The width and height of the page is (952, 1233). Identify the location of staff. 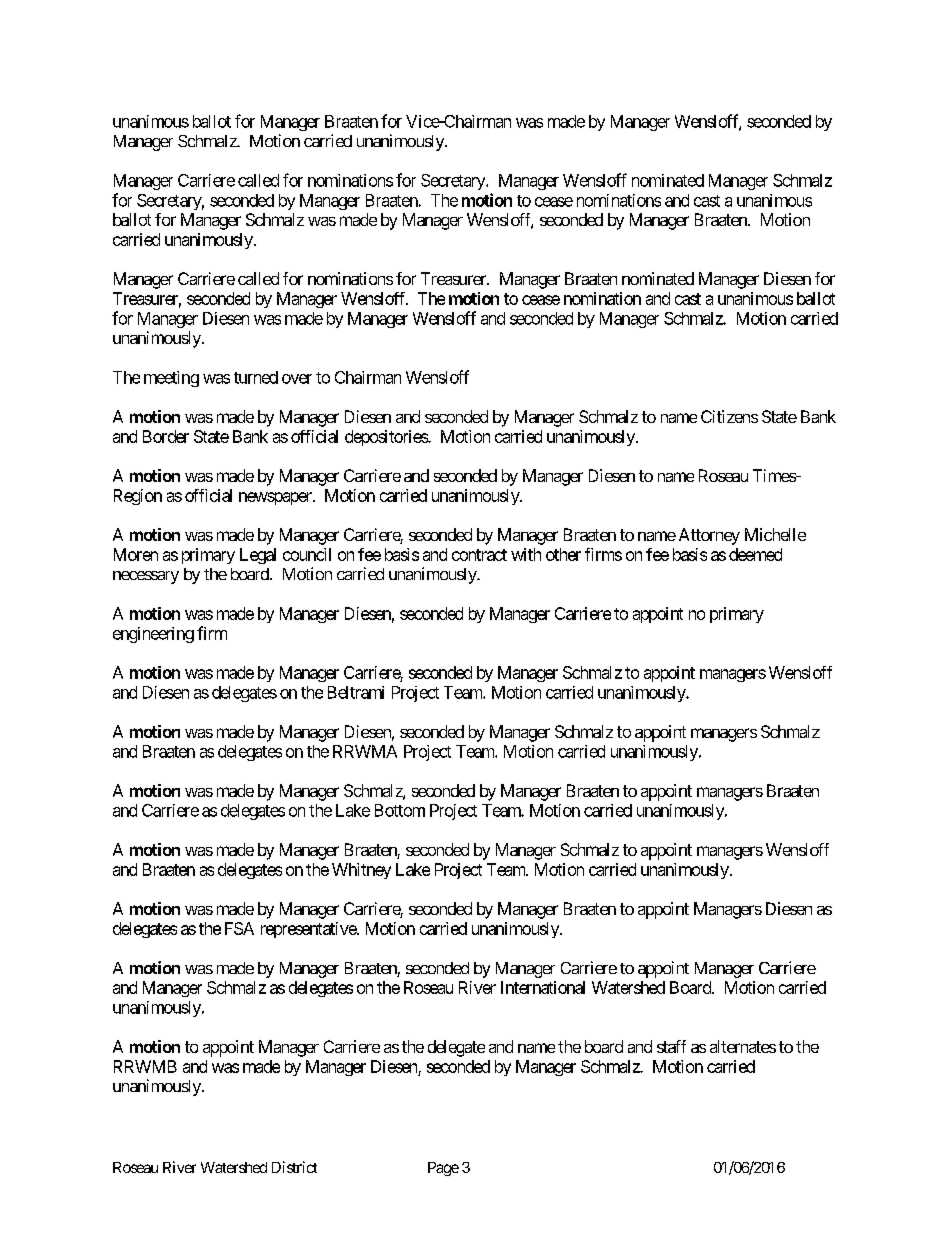
(671, 1046).
